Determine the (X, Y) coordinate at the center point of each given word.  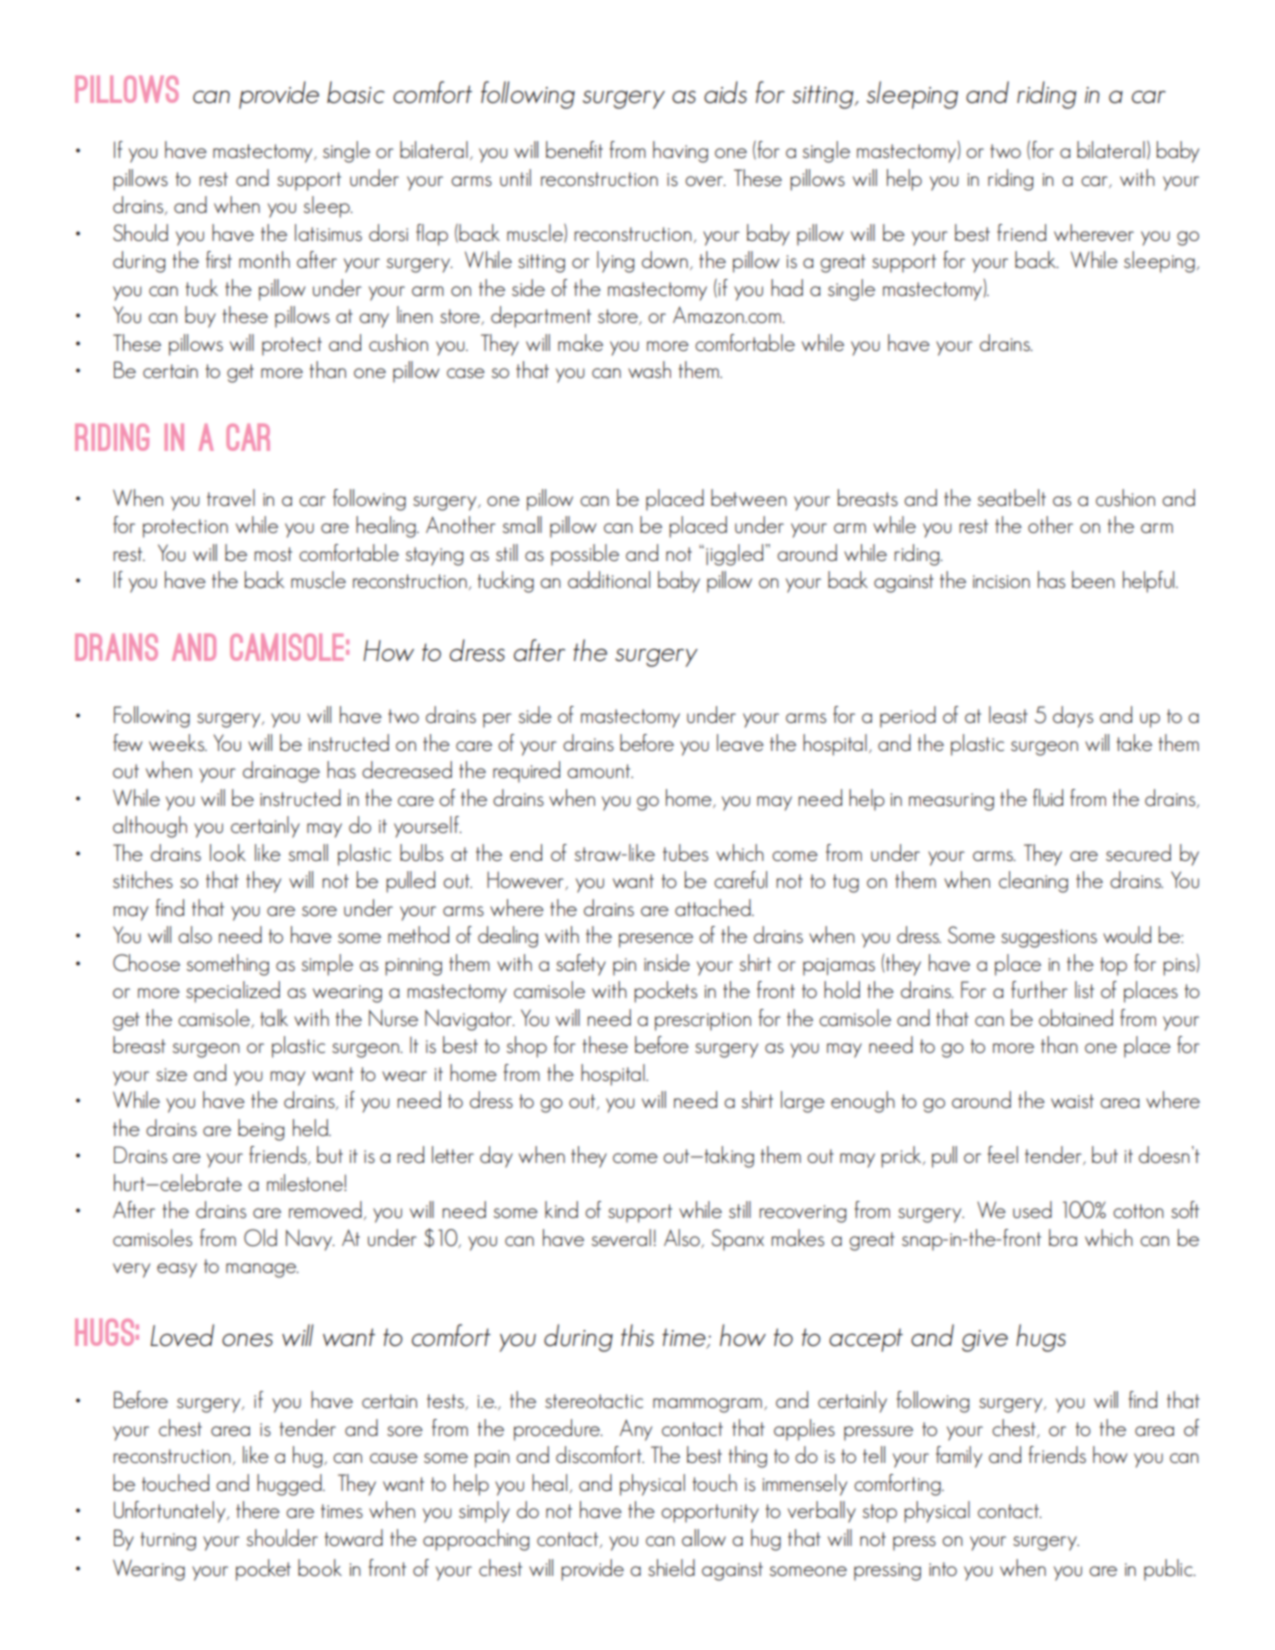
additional (609, 579)
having (680, 152)
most (273, 554)
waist (1072, 1101)
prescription (703, 1021)
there (258, 1509)
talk (274, 1017)
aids (725, 92)
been (1093, 579)
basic (356, 92)
